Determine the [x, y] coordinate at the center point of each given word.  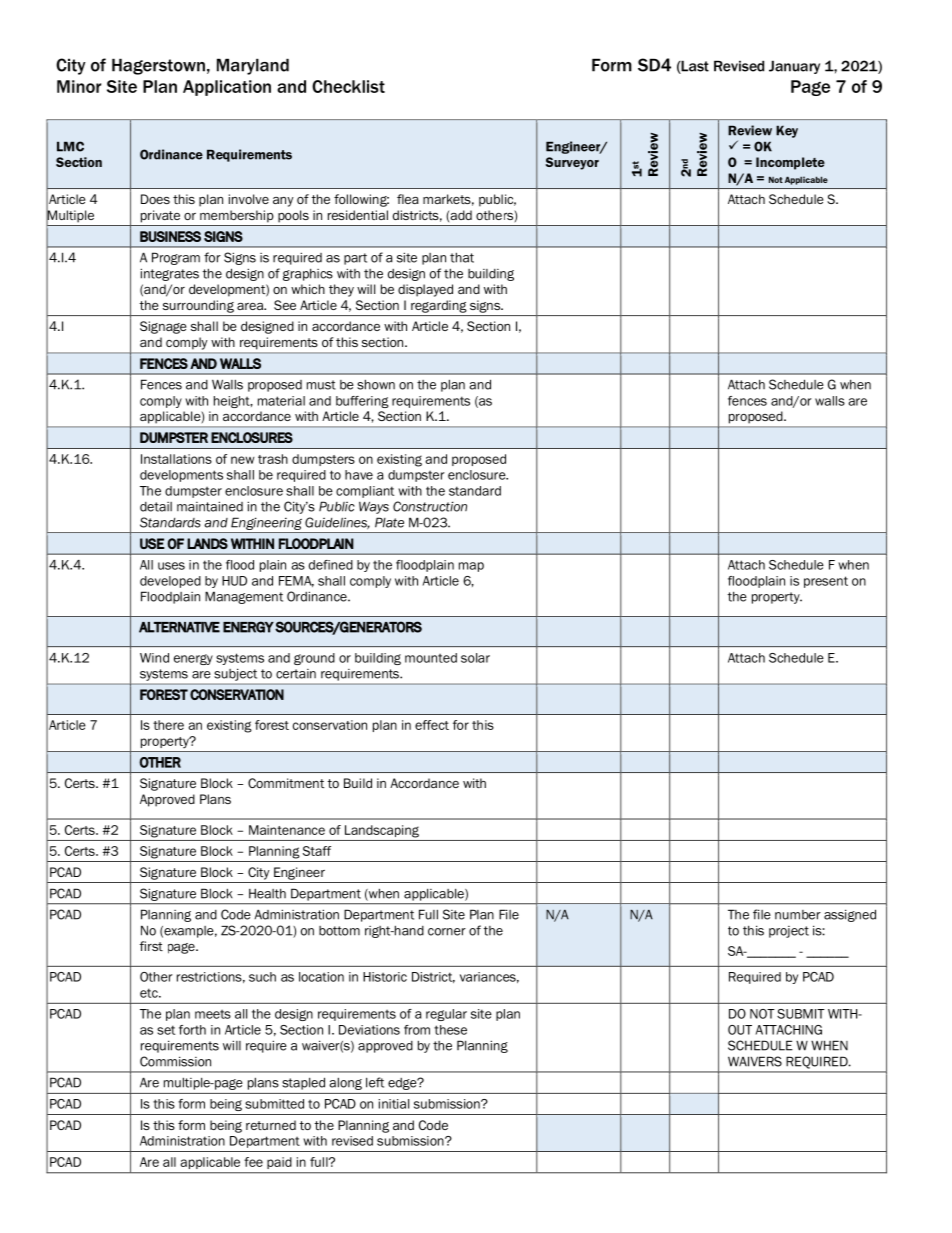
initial [393, 1104]
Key [787, 131]
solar [475, 658]
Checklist [348, 86]
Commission [175, 1061]
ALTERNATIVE [179, 627]
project [789, 932]
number [798, 915]
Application [227, 88]
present [826, 582]
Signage [163, 327]
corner [447, 932]
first [151, 946]
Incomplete [790, 163]
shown [376, 384]
